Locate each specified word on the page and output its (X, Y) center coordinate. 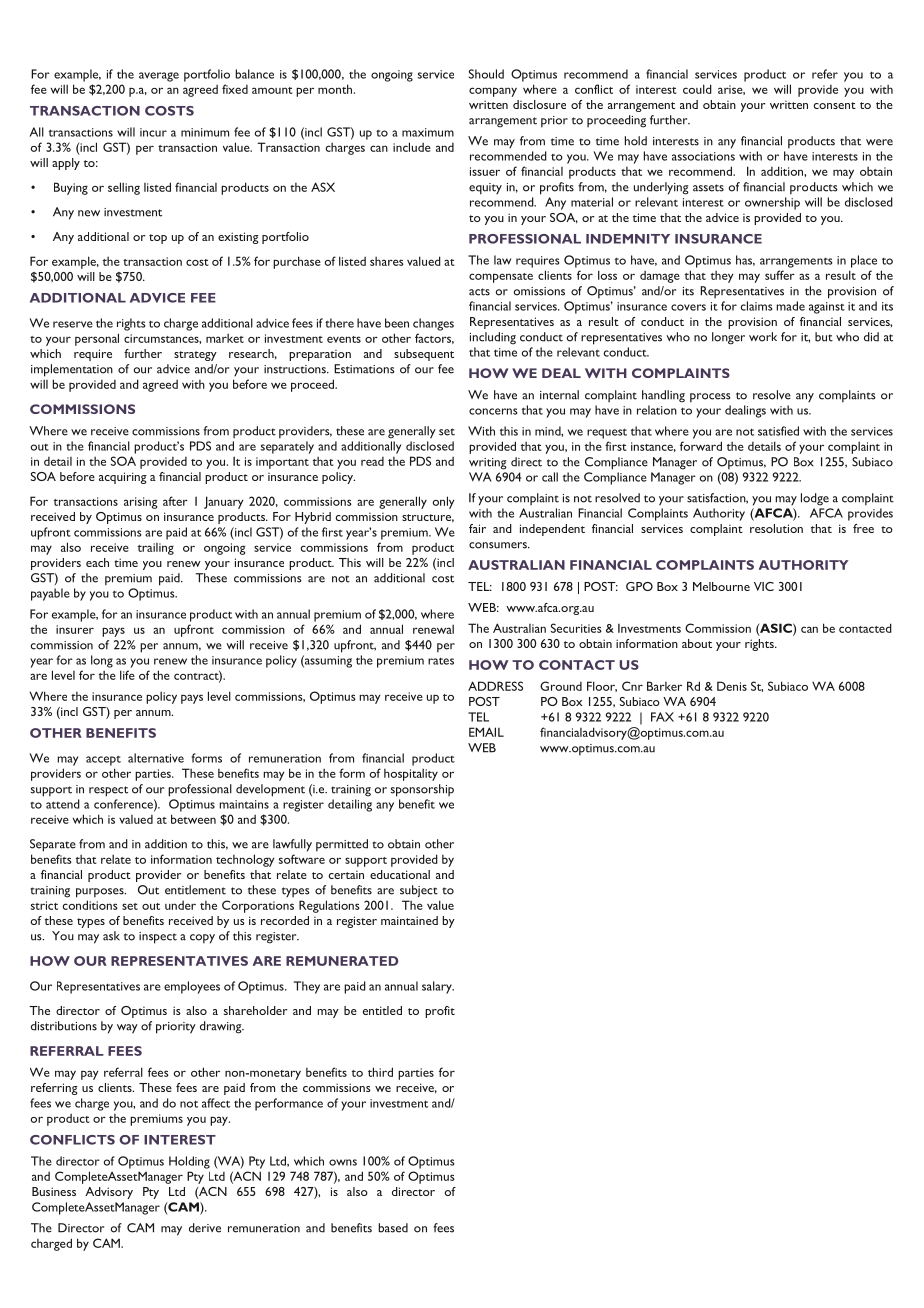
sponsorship (422, 790)
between (193, 819)
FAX (662, 717)
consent (835, 105)
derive (205, 1228)
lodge (815, 499)
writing (488, 464)
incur (153, 132)
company (493, 92)
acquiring (123, 478)
